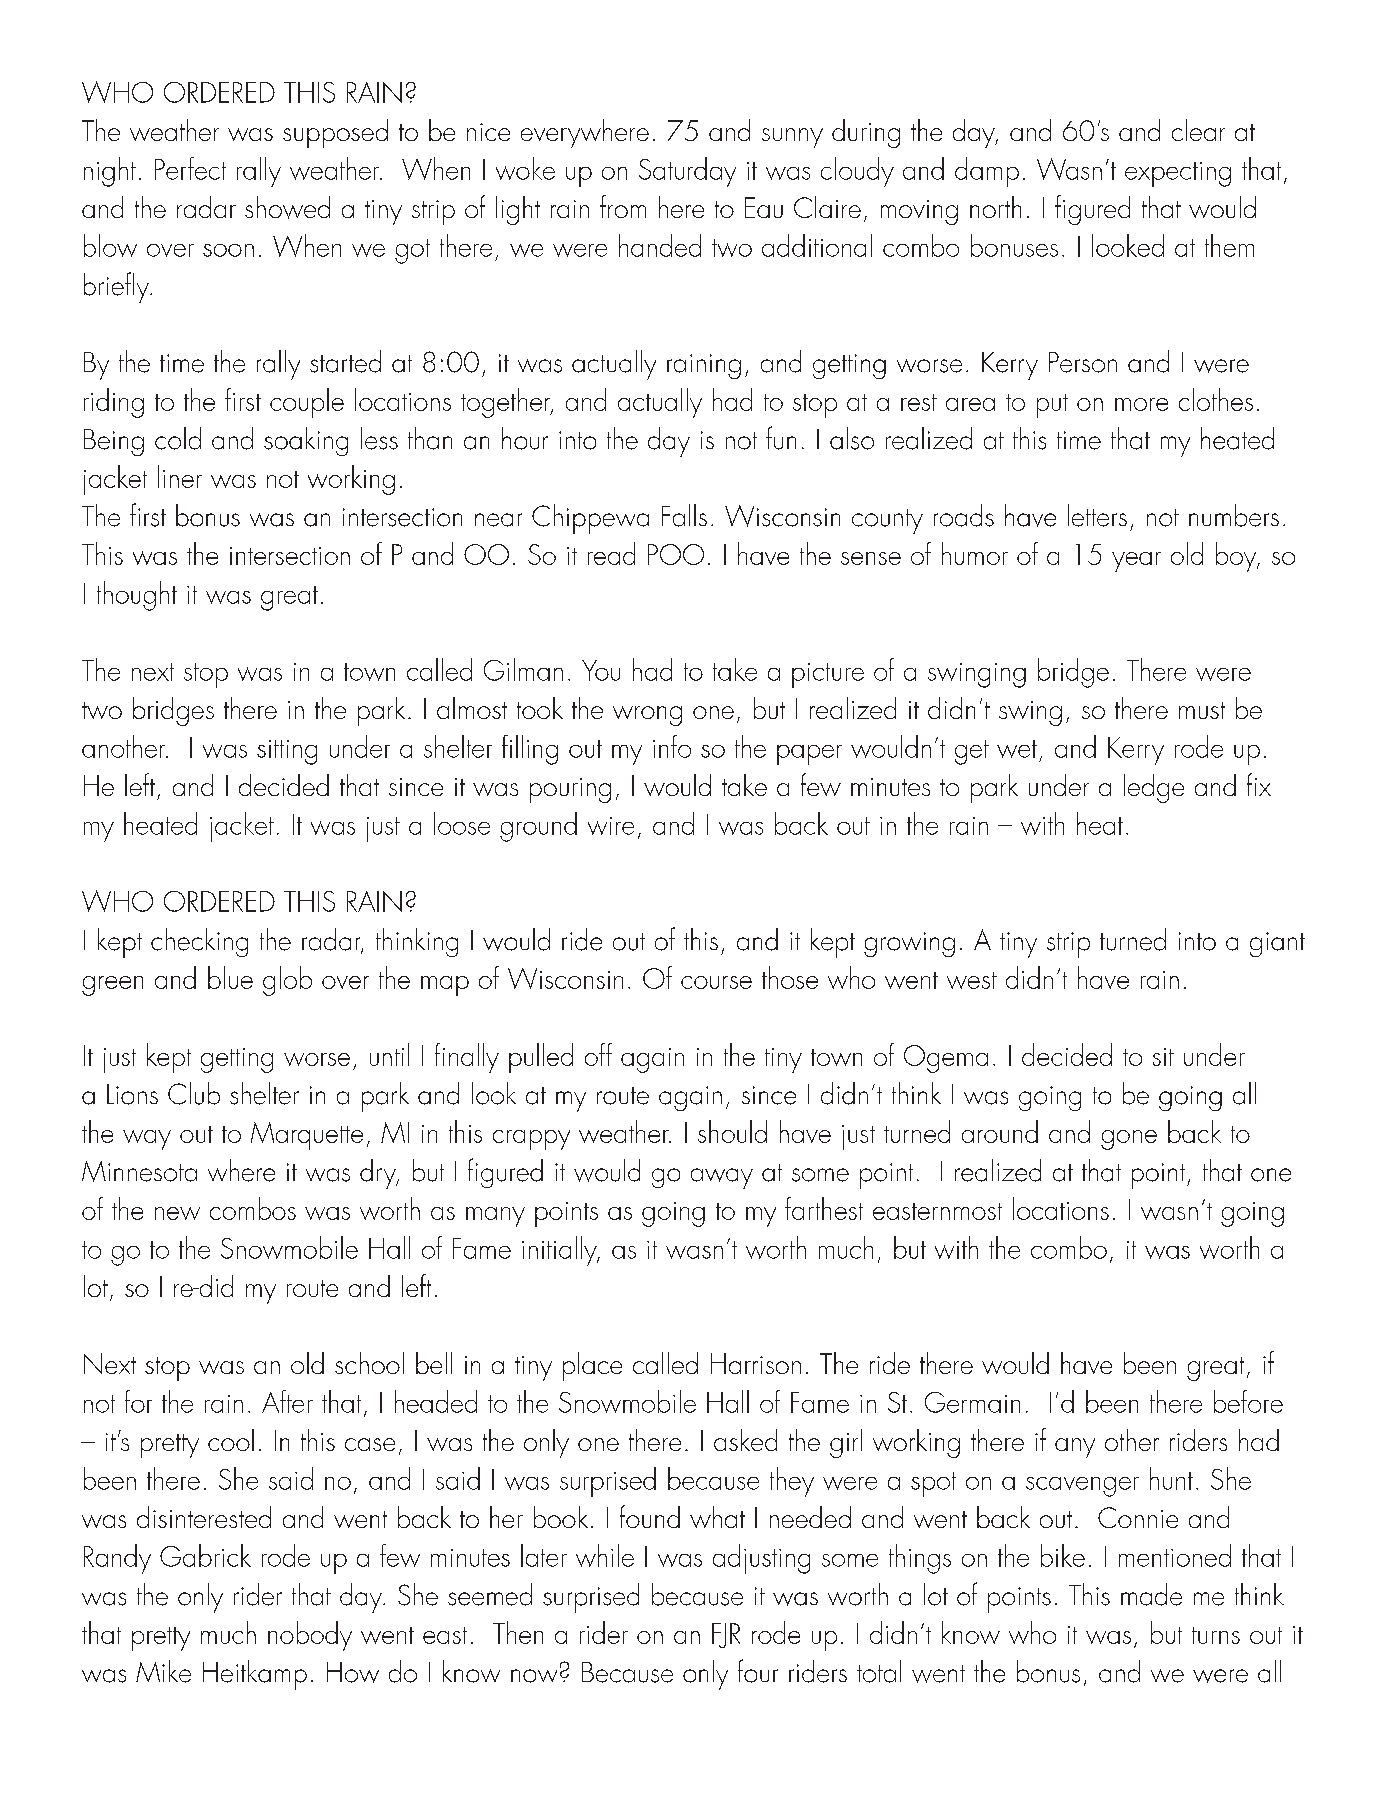  What do you see at coordinates (287, 207) in the screenshot?
I see `showed` at bounding box center [287, 207].
